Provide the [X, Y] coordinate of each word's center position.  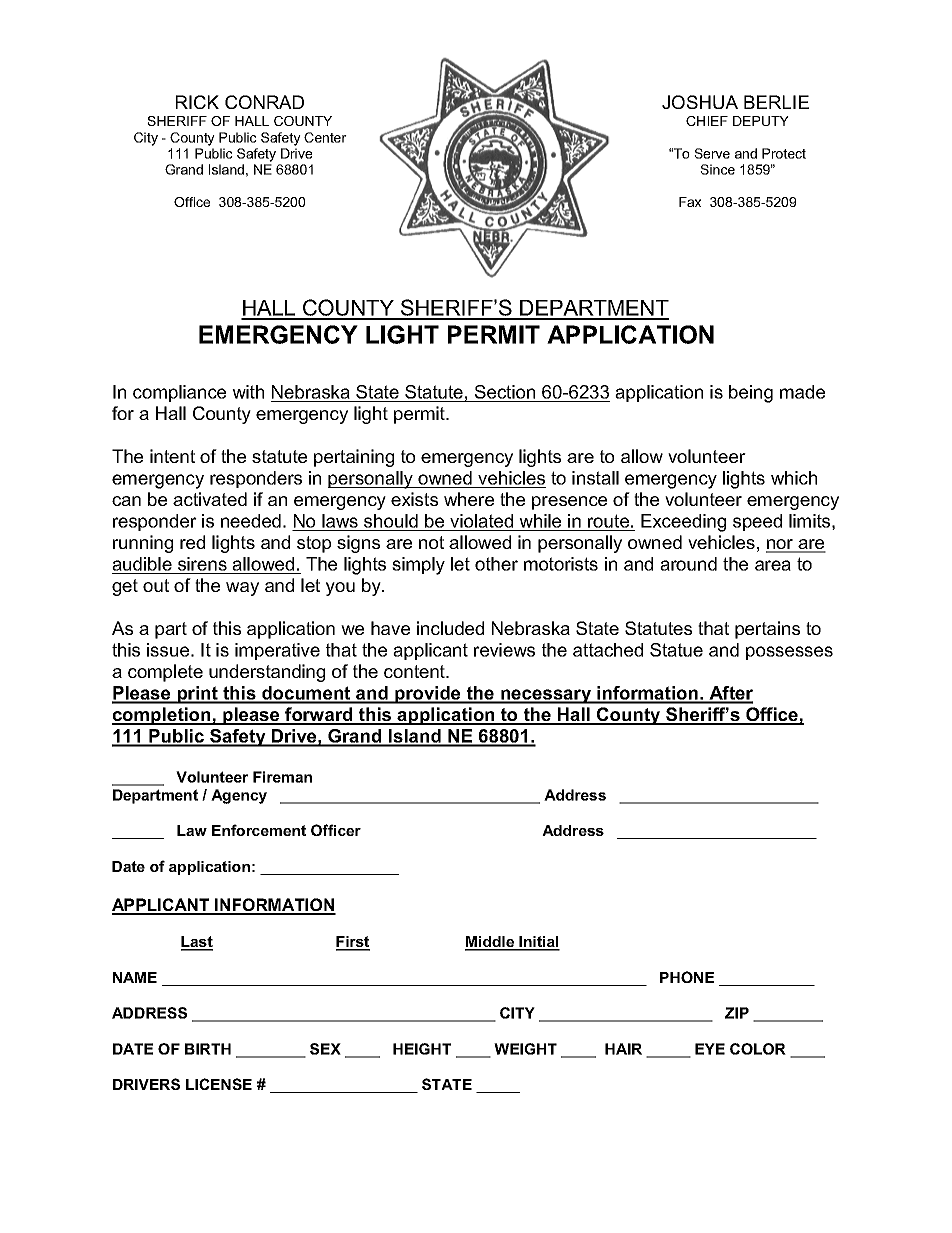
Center [325, 137]
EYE [710, 1049]
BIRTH [208, 1049]
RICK [197, 102]
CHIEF [707, 121]
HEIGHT [422, 1049]
